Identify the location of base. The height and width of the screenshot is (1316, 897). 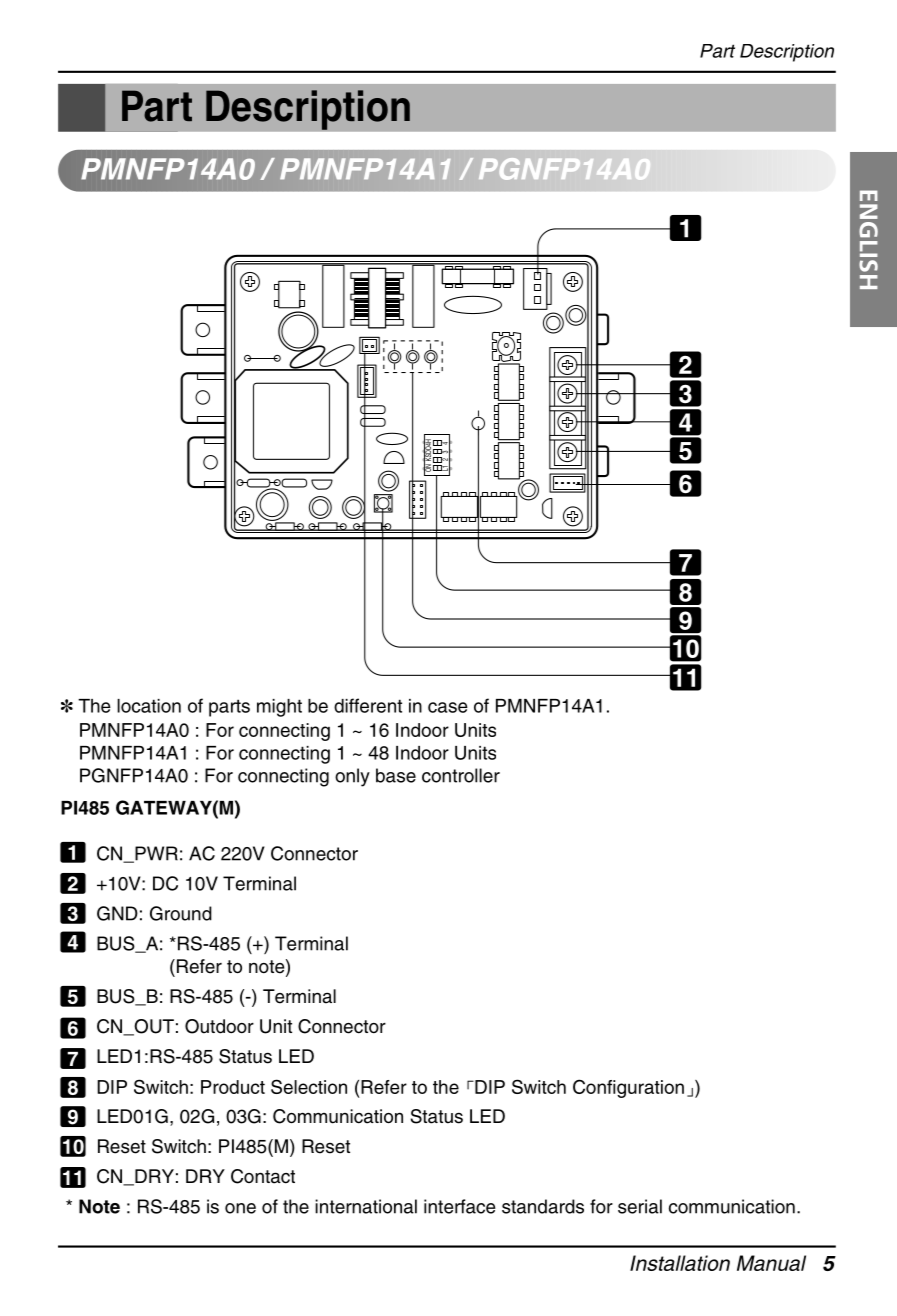
(396, 775).
